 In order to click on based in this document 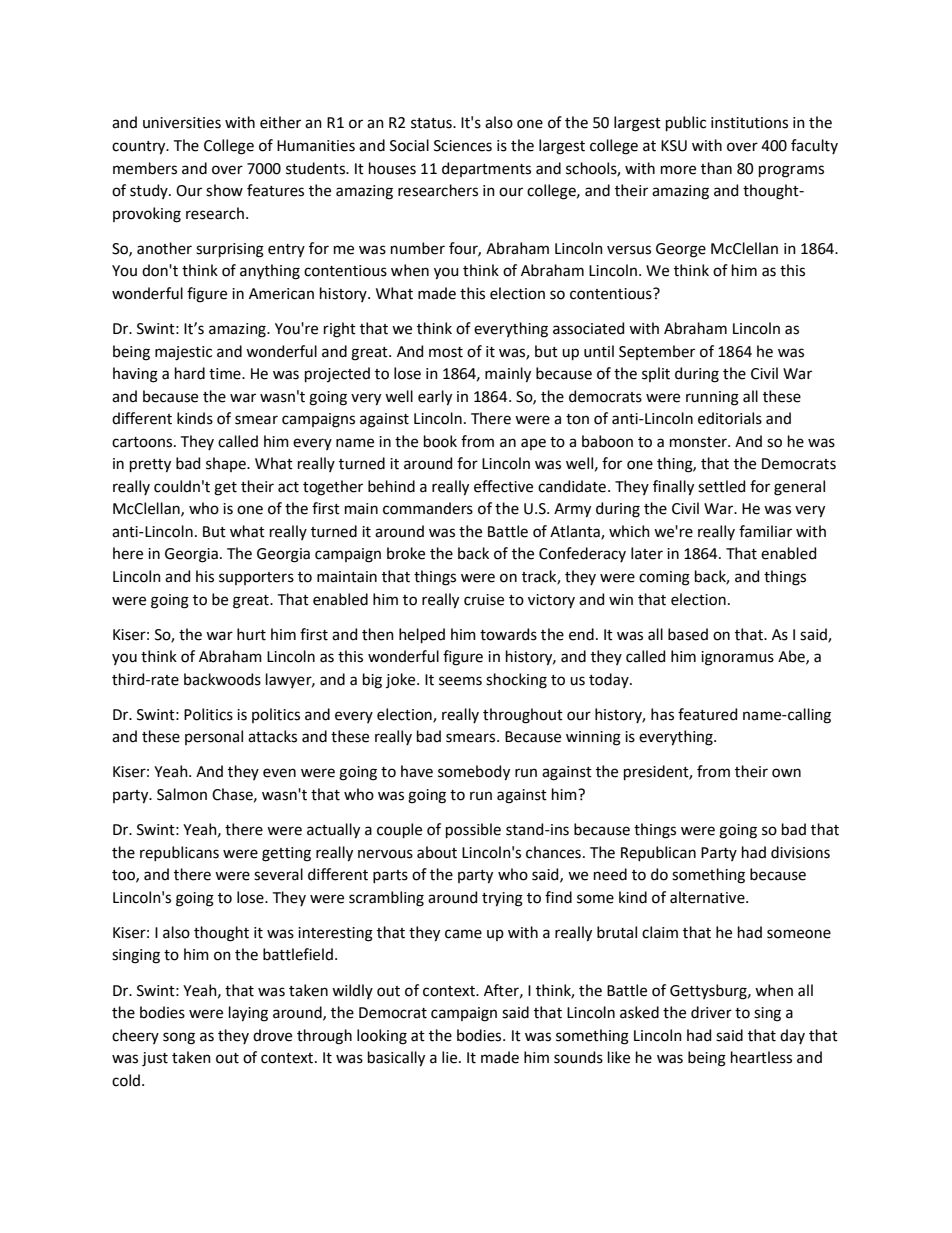, I will do `click(688, 634)`.
